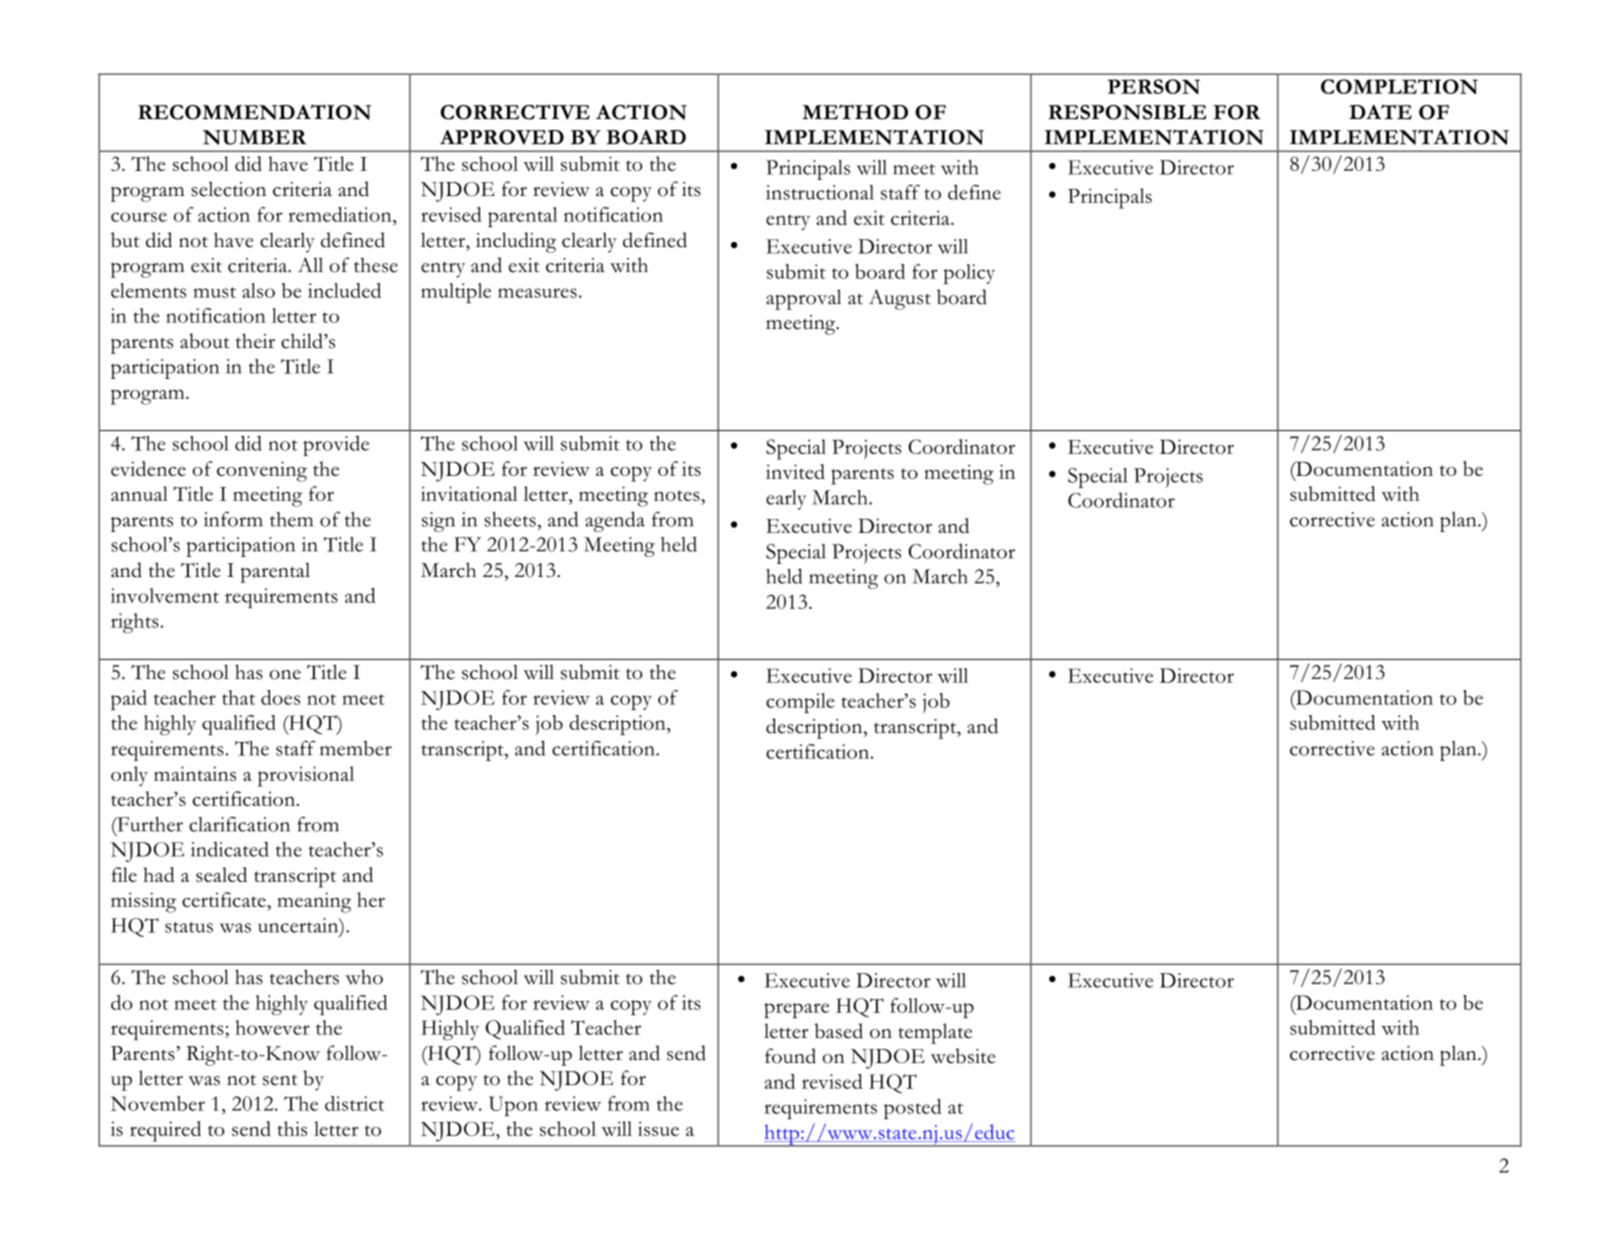 The width and height of the screenshot is (1620, 1252). I want to click on template, so click(935, 1033).
